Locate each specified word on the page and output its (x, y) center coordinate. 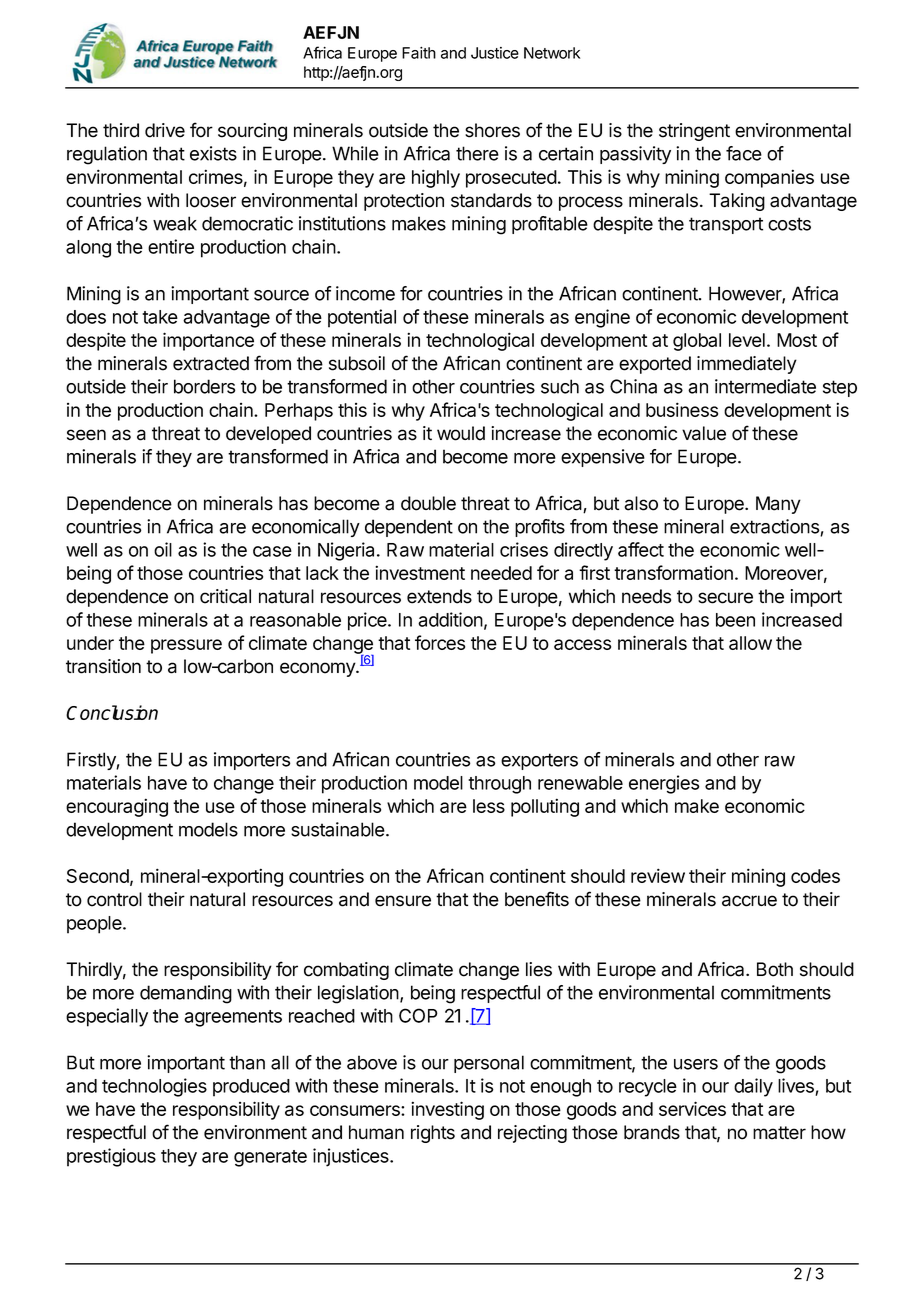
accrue (749, 901)
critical (225, 596)
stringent (694, 132)
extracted (211, 363)
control (114, 899)
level (747, 340)
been (735, 620)
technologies (154, 1087)
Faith (419, 53)
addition (450, 619)
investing (447, 1110)
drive (165, 130)
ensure (403, 901)
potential (362, 318)
